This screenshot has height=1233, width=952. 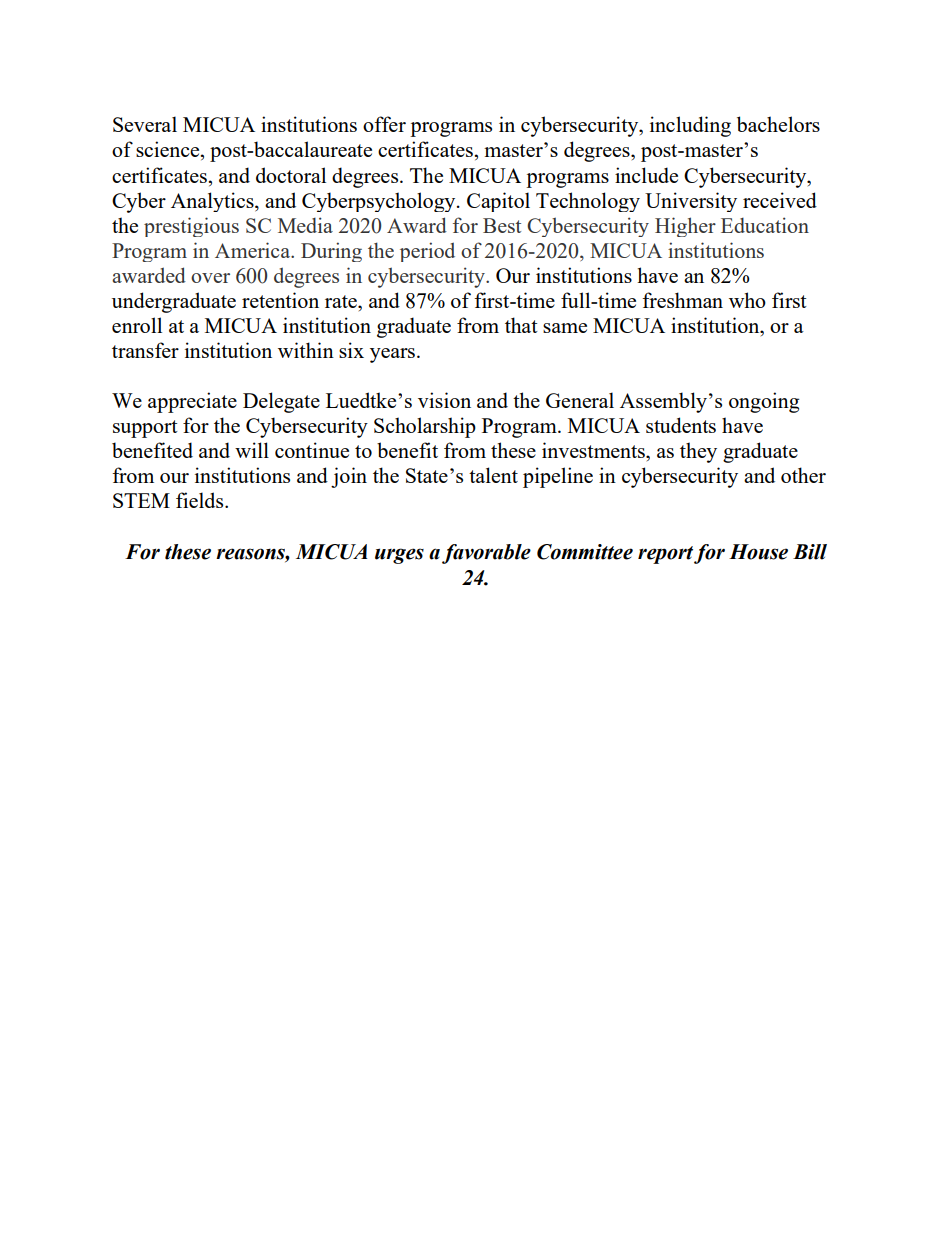 What do you see at coordinates (698, 452) in the screenshot?
I see `they` at bounding box center [698, 452].
